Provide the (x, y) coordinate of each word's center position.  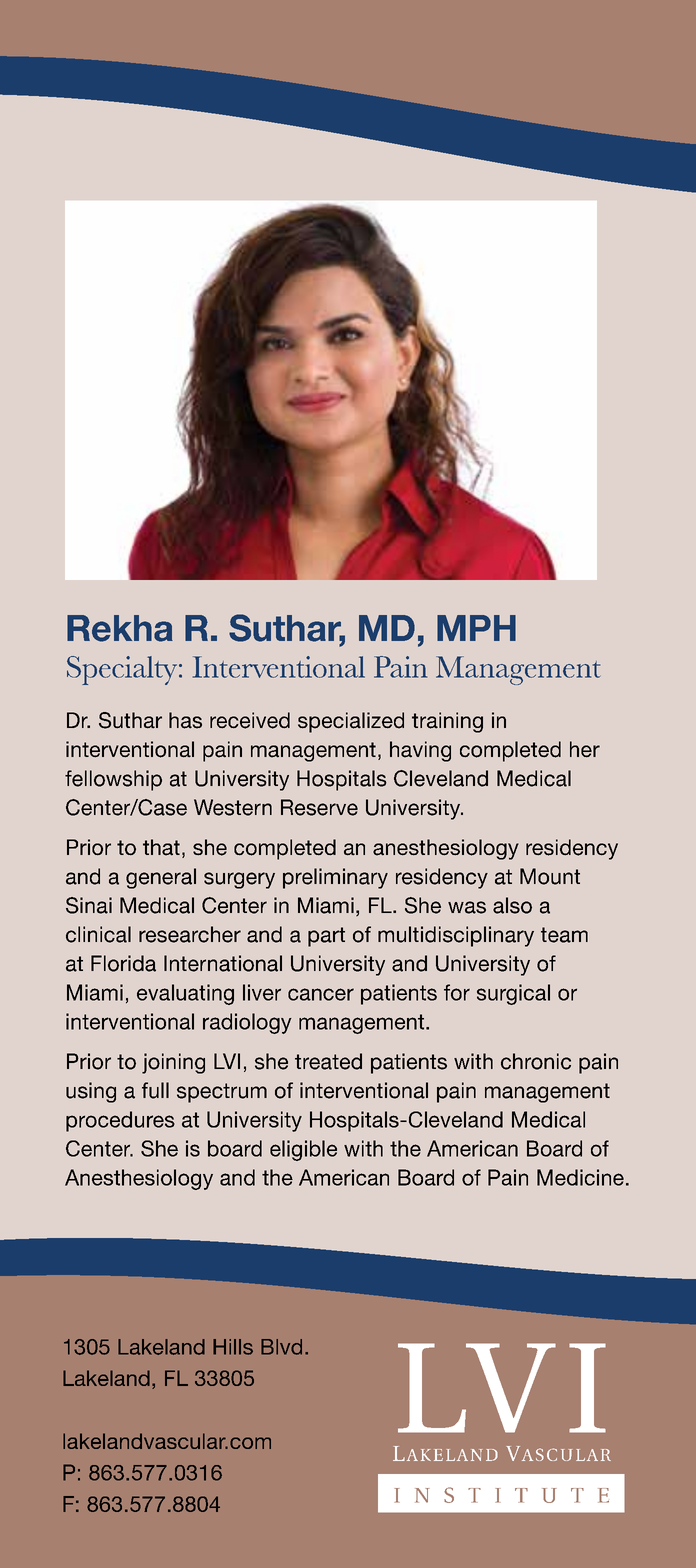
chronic (536, 1061)
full (155, 1090)
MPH (476, 628)
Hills (233, 1347)
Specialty (122, 670)
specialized (351, 722)
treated (328, 1061)
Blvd (281, 1347)
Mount (550, 876)
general (161, 878)
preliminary (335, 878)
